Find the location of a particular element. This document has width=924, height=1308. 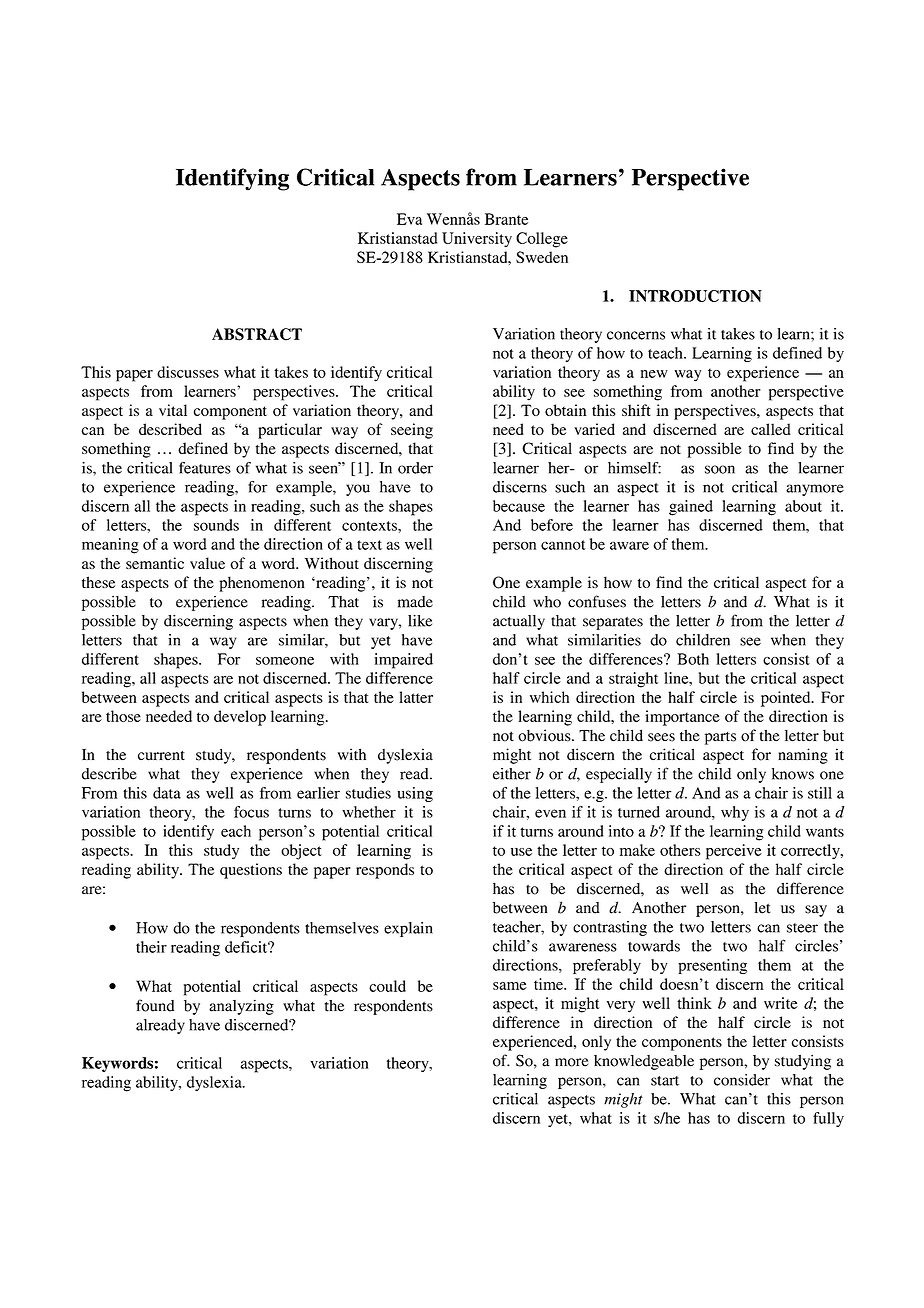

University is located at coordinates (477, 240).
